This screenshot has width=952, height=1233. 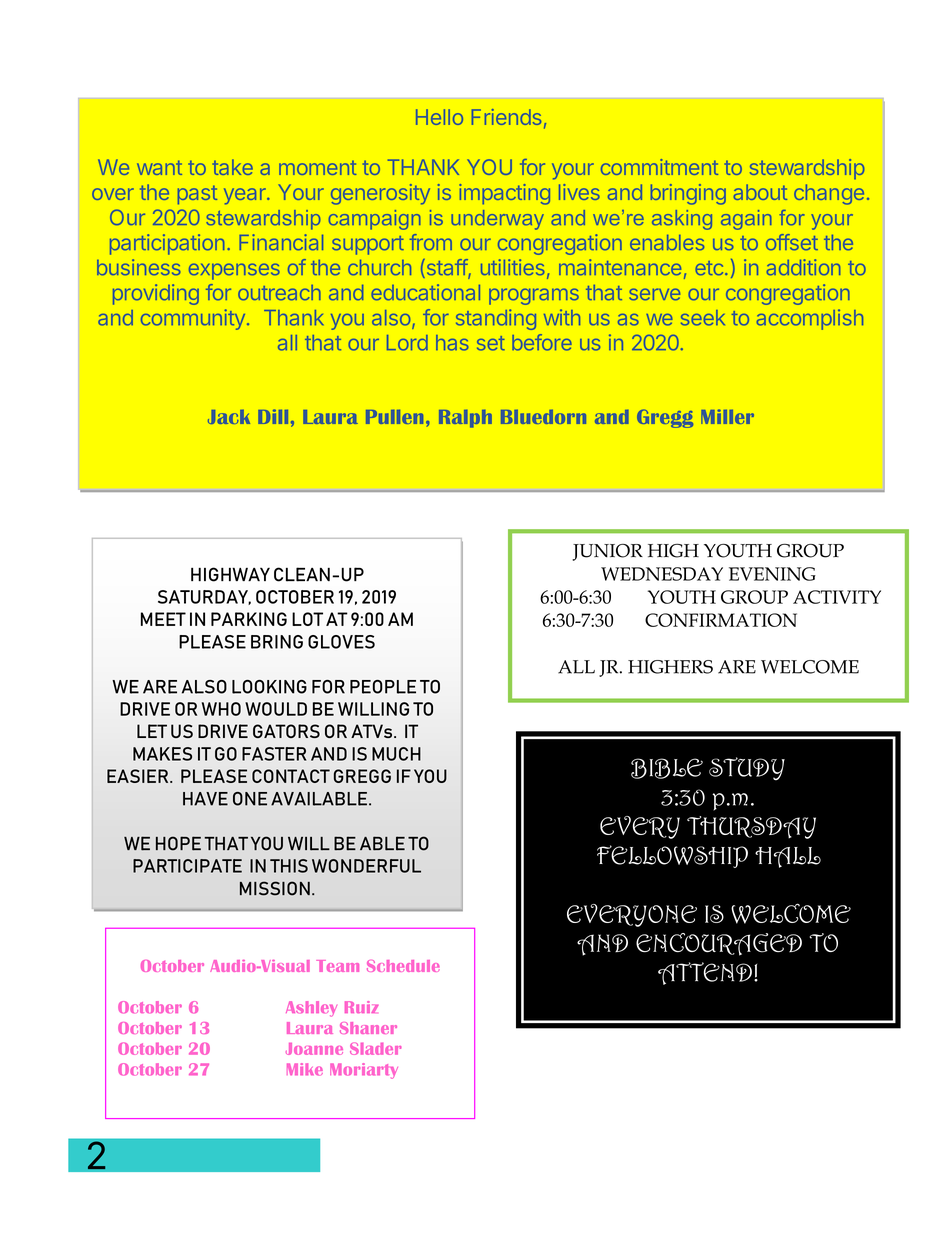 I want to click on Hello, so click(x=439, y=117).
